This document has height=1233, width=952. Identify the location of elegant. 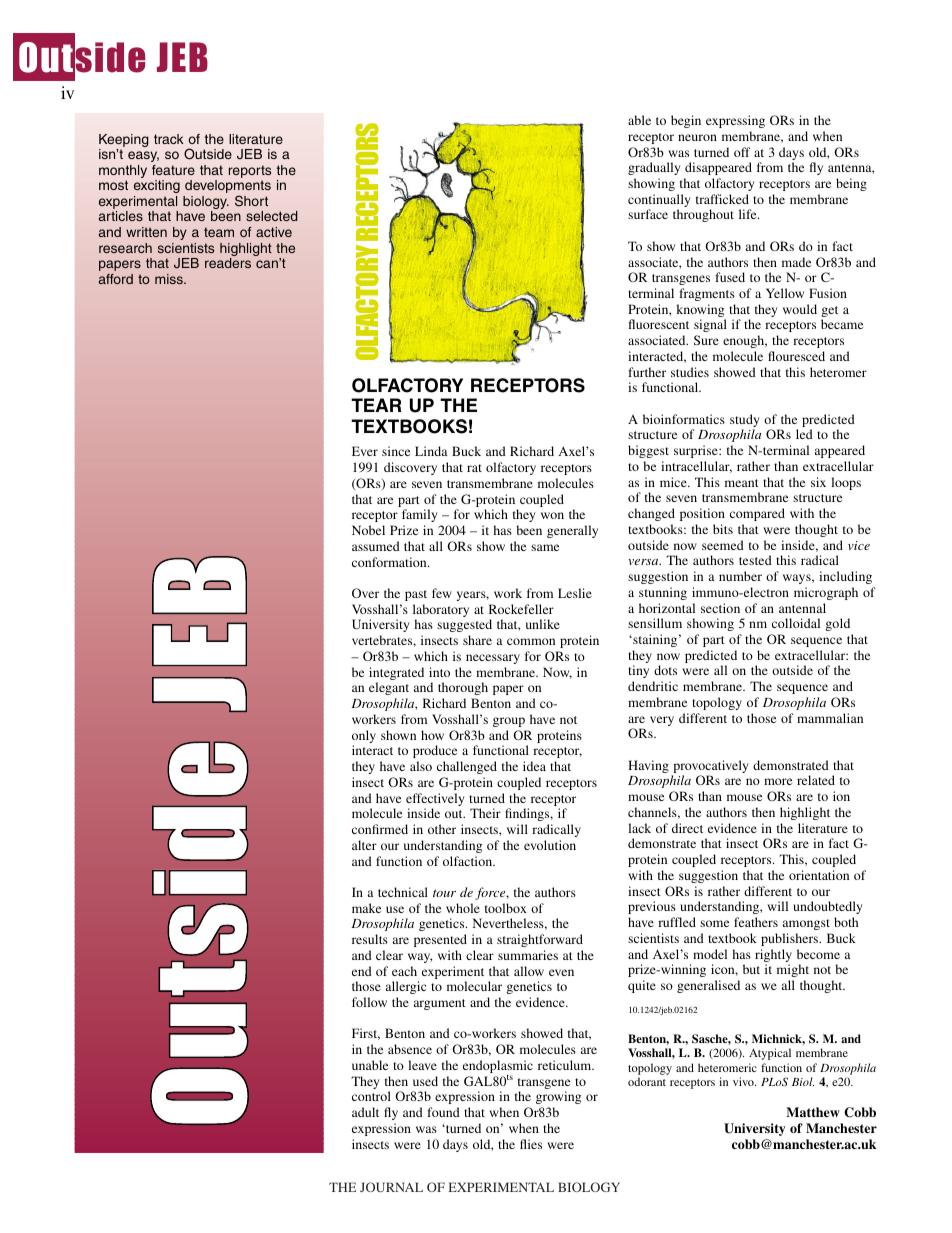
(389, 688).
